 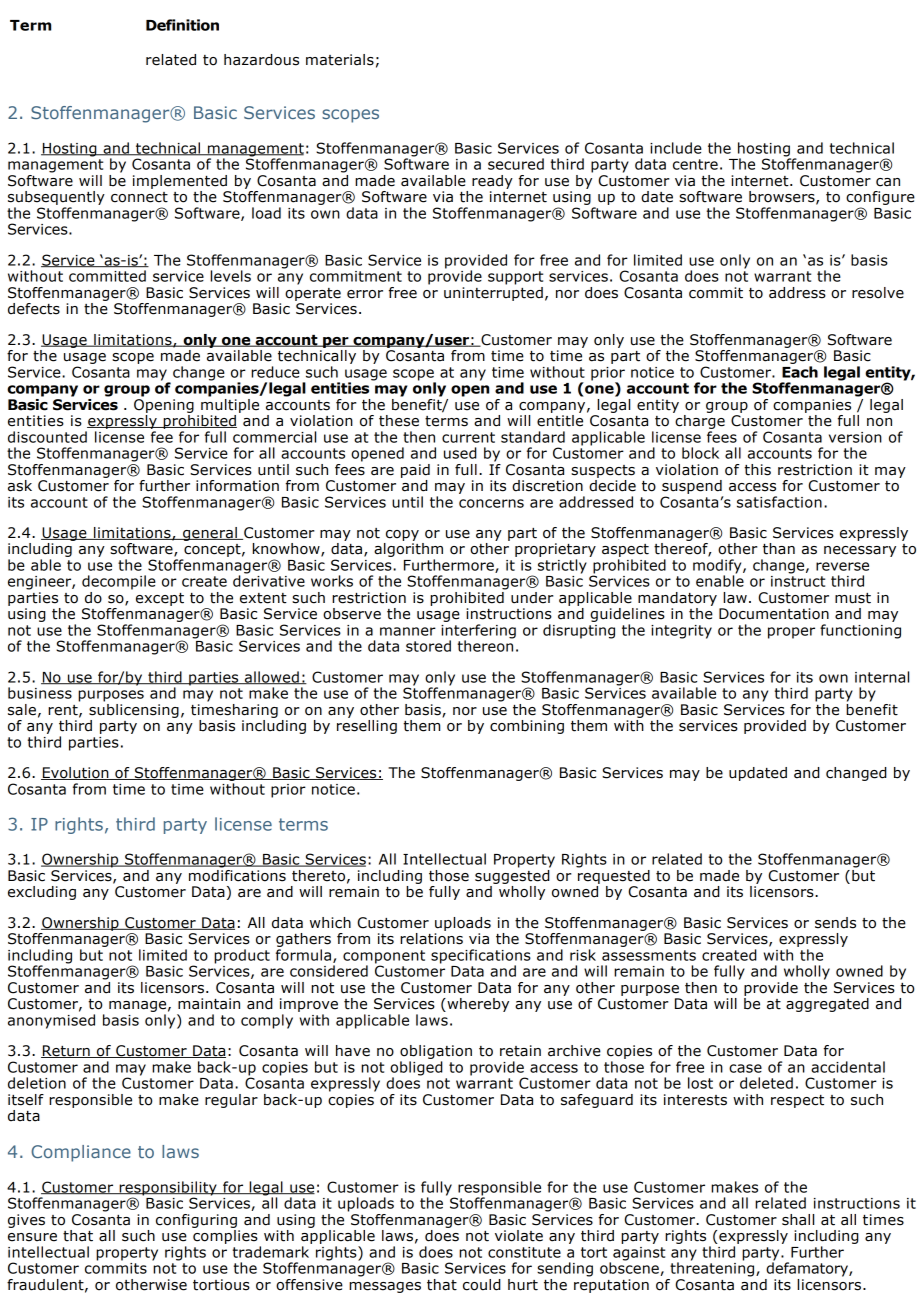 I want to click on could, so click(x=482, y=1285).
